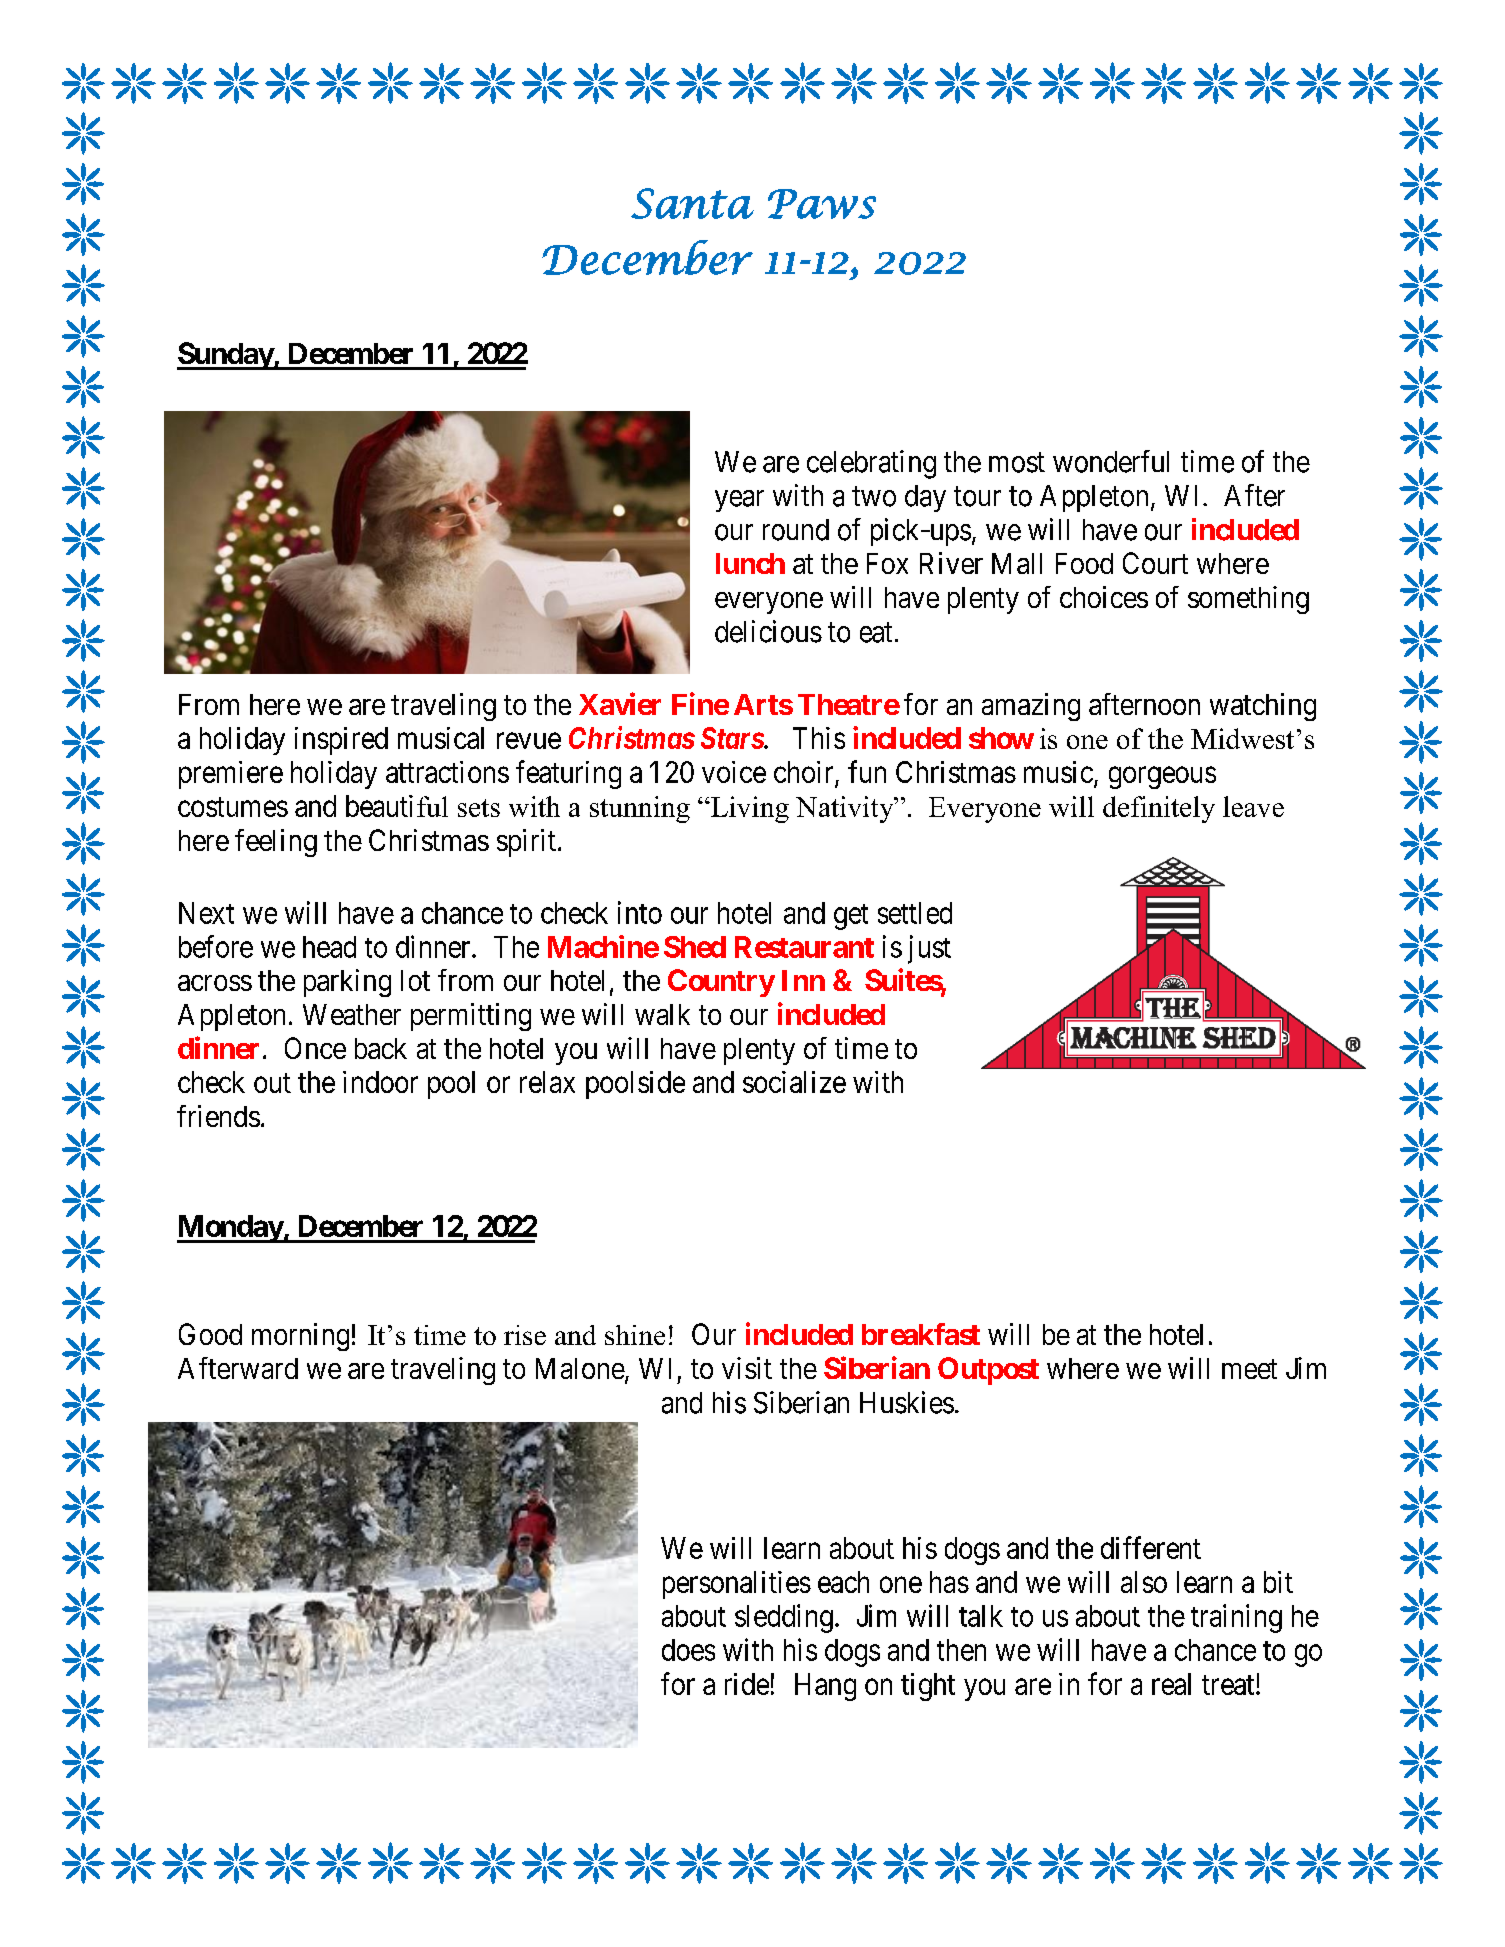 This screenshot has height=1947, width=1505. I want to click on sledding, so click(784, 1618).
